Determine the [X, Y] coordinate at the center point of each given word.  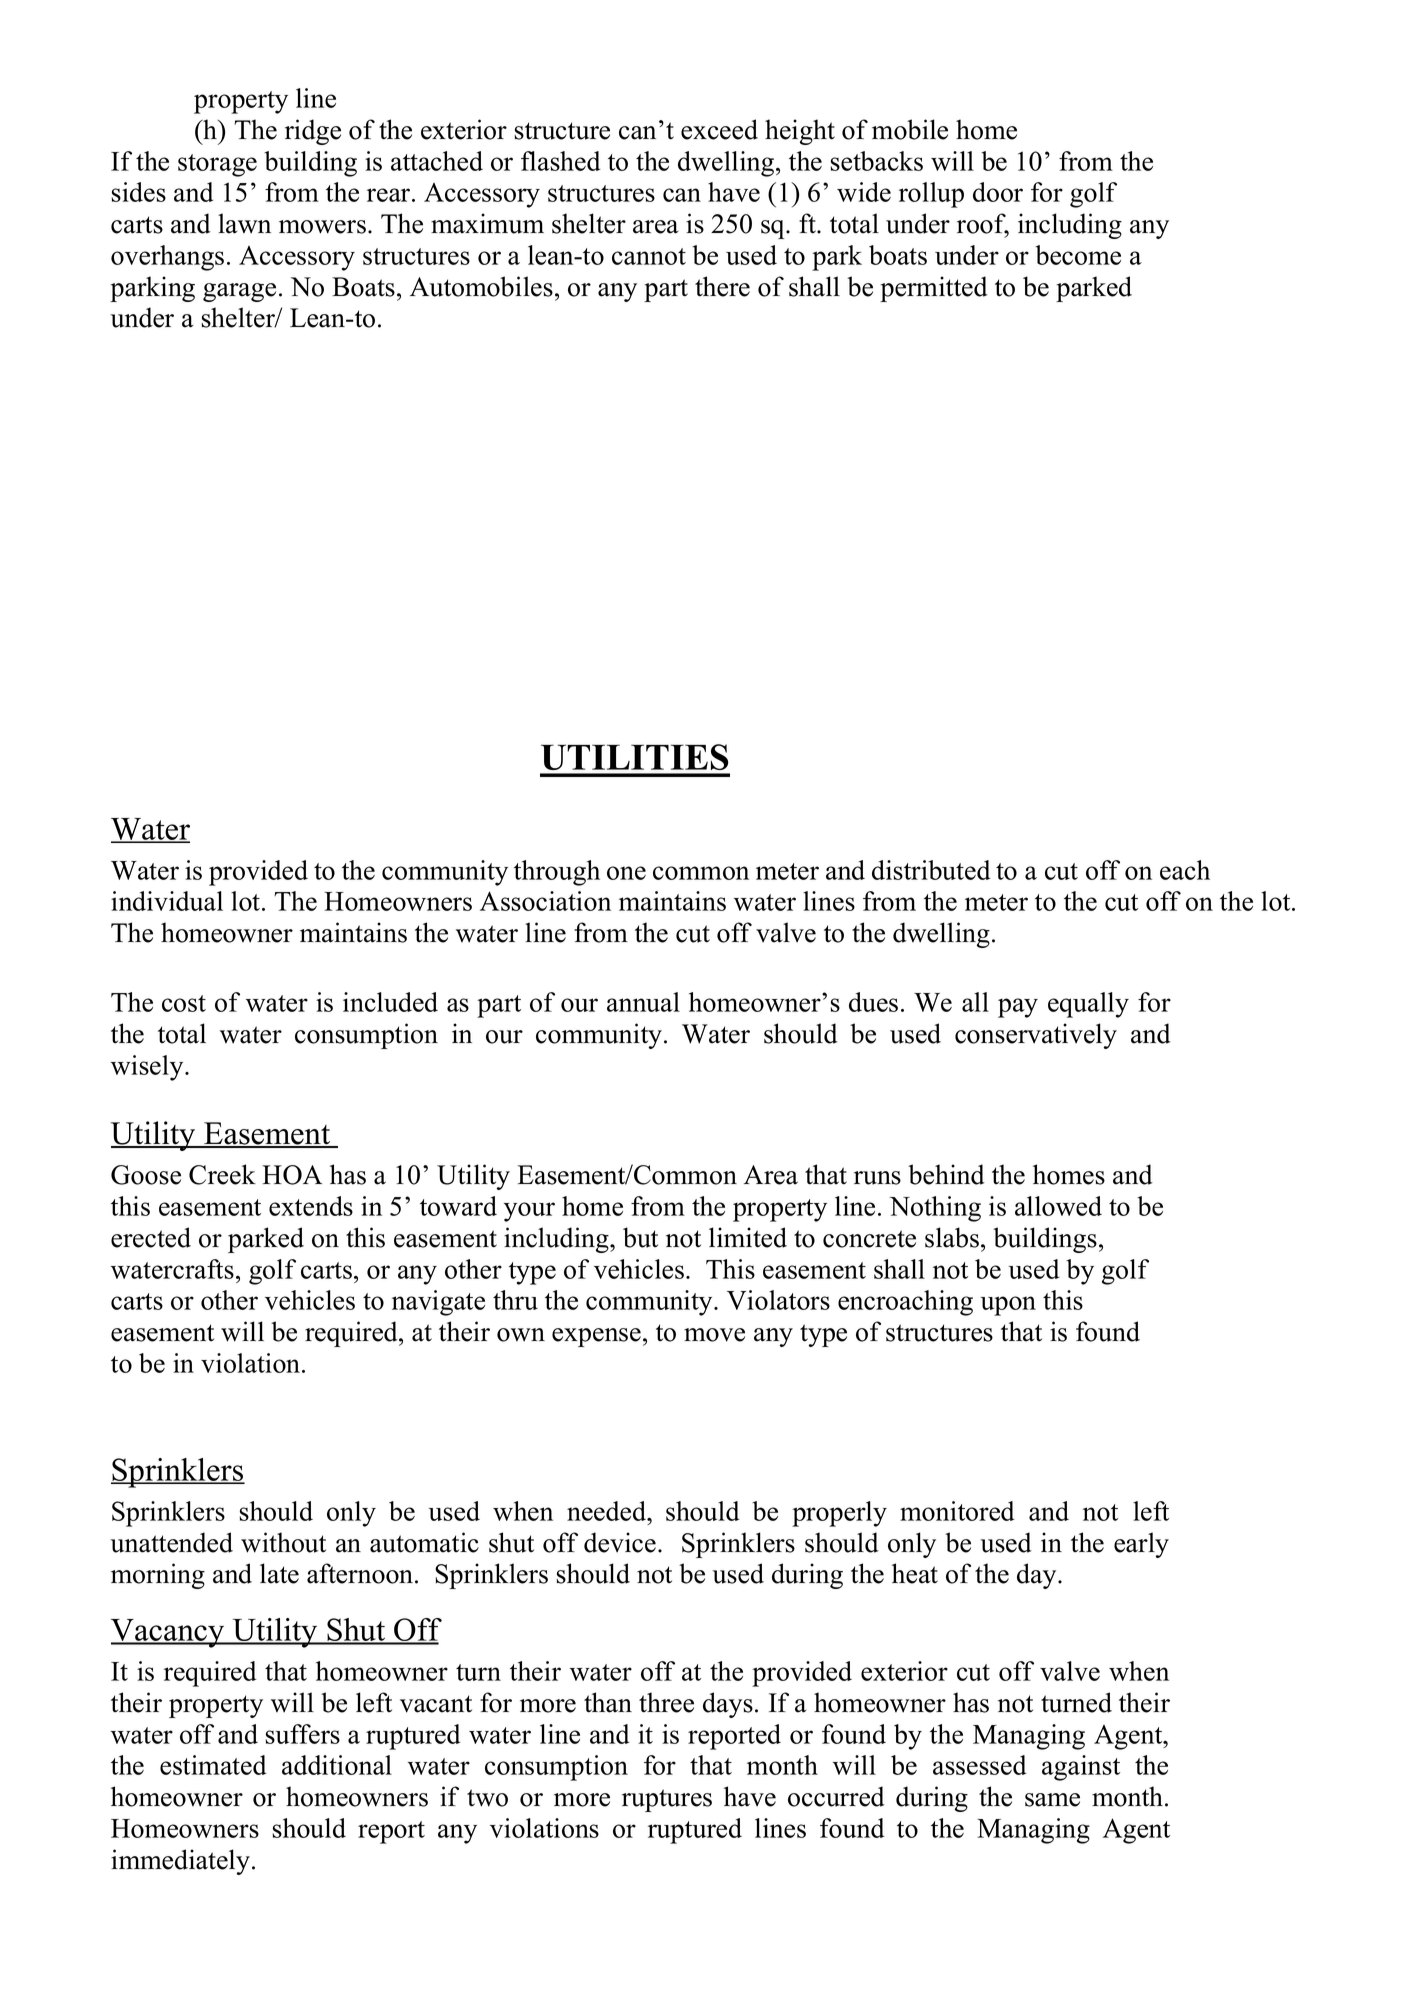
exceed [719, 129]
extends [311, 1206]
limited [748, 1237]
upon [1008, 1306]
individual [167, 901]
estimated [213, 1765]
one [626, 873]
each [1185, 870]
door [998, 192]
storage [217, 165]
